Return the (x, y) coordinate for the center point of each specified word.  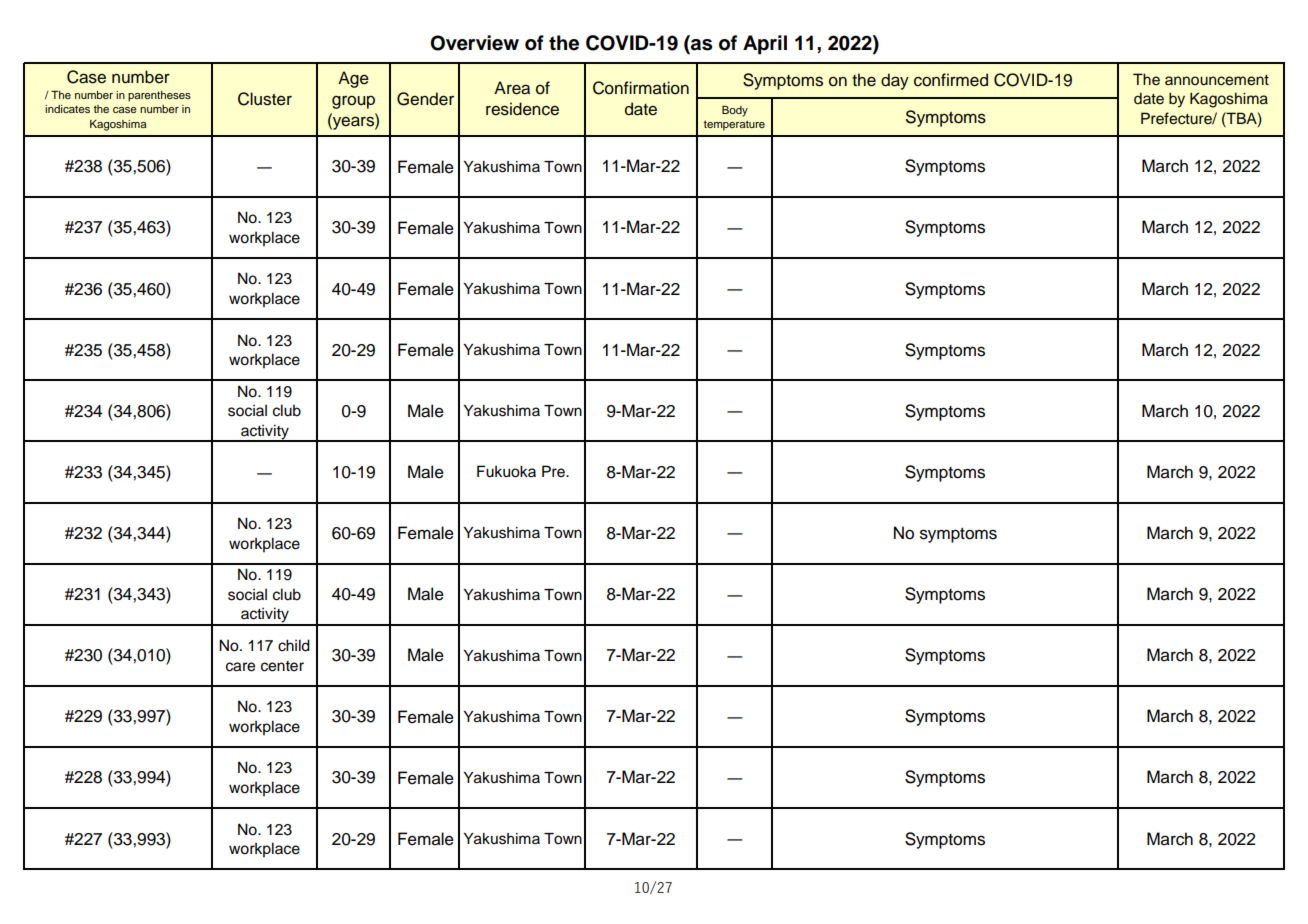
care (240, 667)
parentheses (159, 96)
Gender (425, 99)
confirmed (951, 80)
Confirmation (641, 88)
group (353, 102)
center (282, 666)
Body (735, 111)
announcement (1217, 80)
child (294, 645)
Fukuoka (506, 471)
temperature (734, 125)
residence (522, 109)
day (895, 81)
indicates (67, 109)
